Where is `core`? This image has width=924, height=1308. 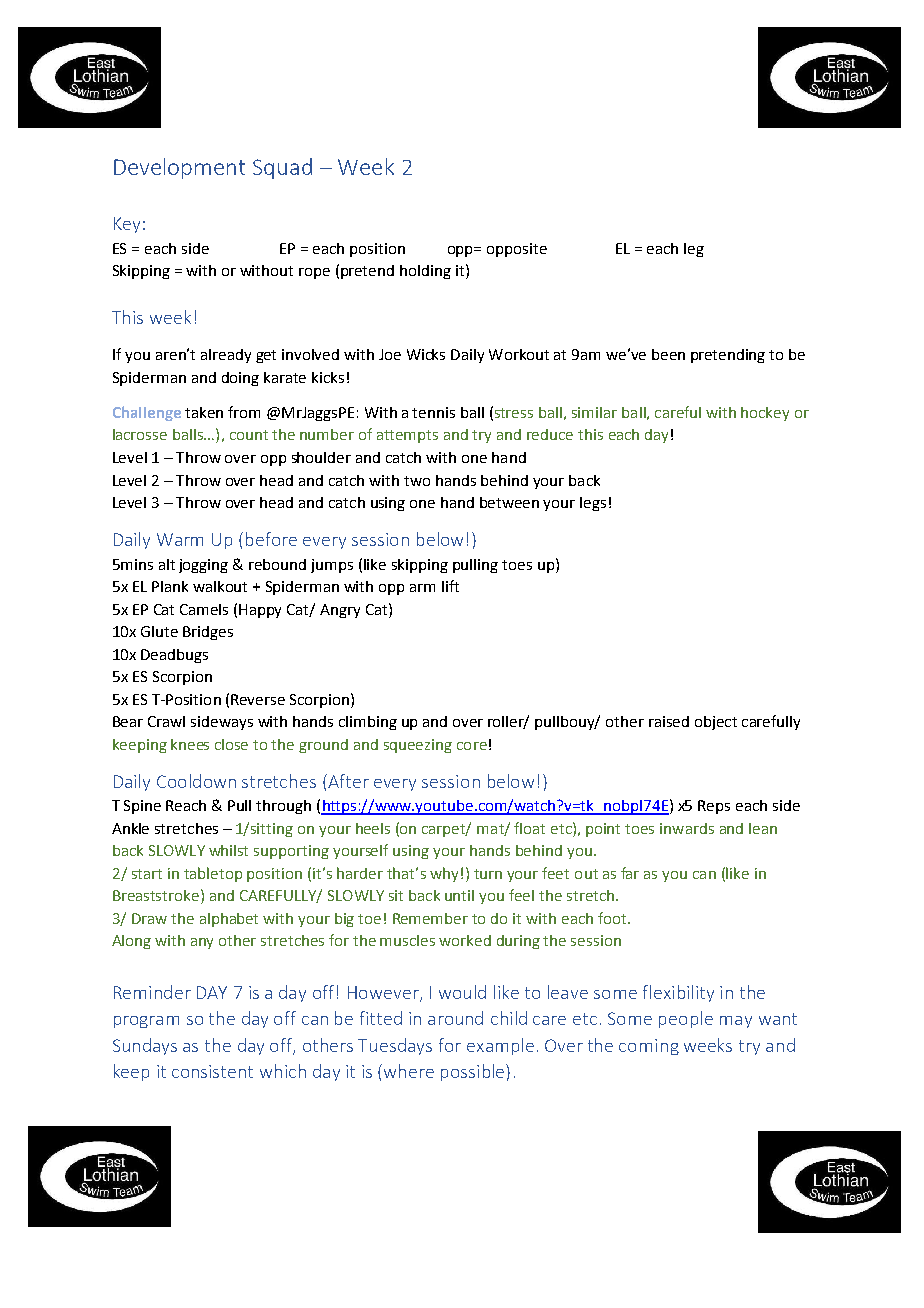
core is located at coordinates (472, 746).
